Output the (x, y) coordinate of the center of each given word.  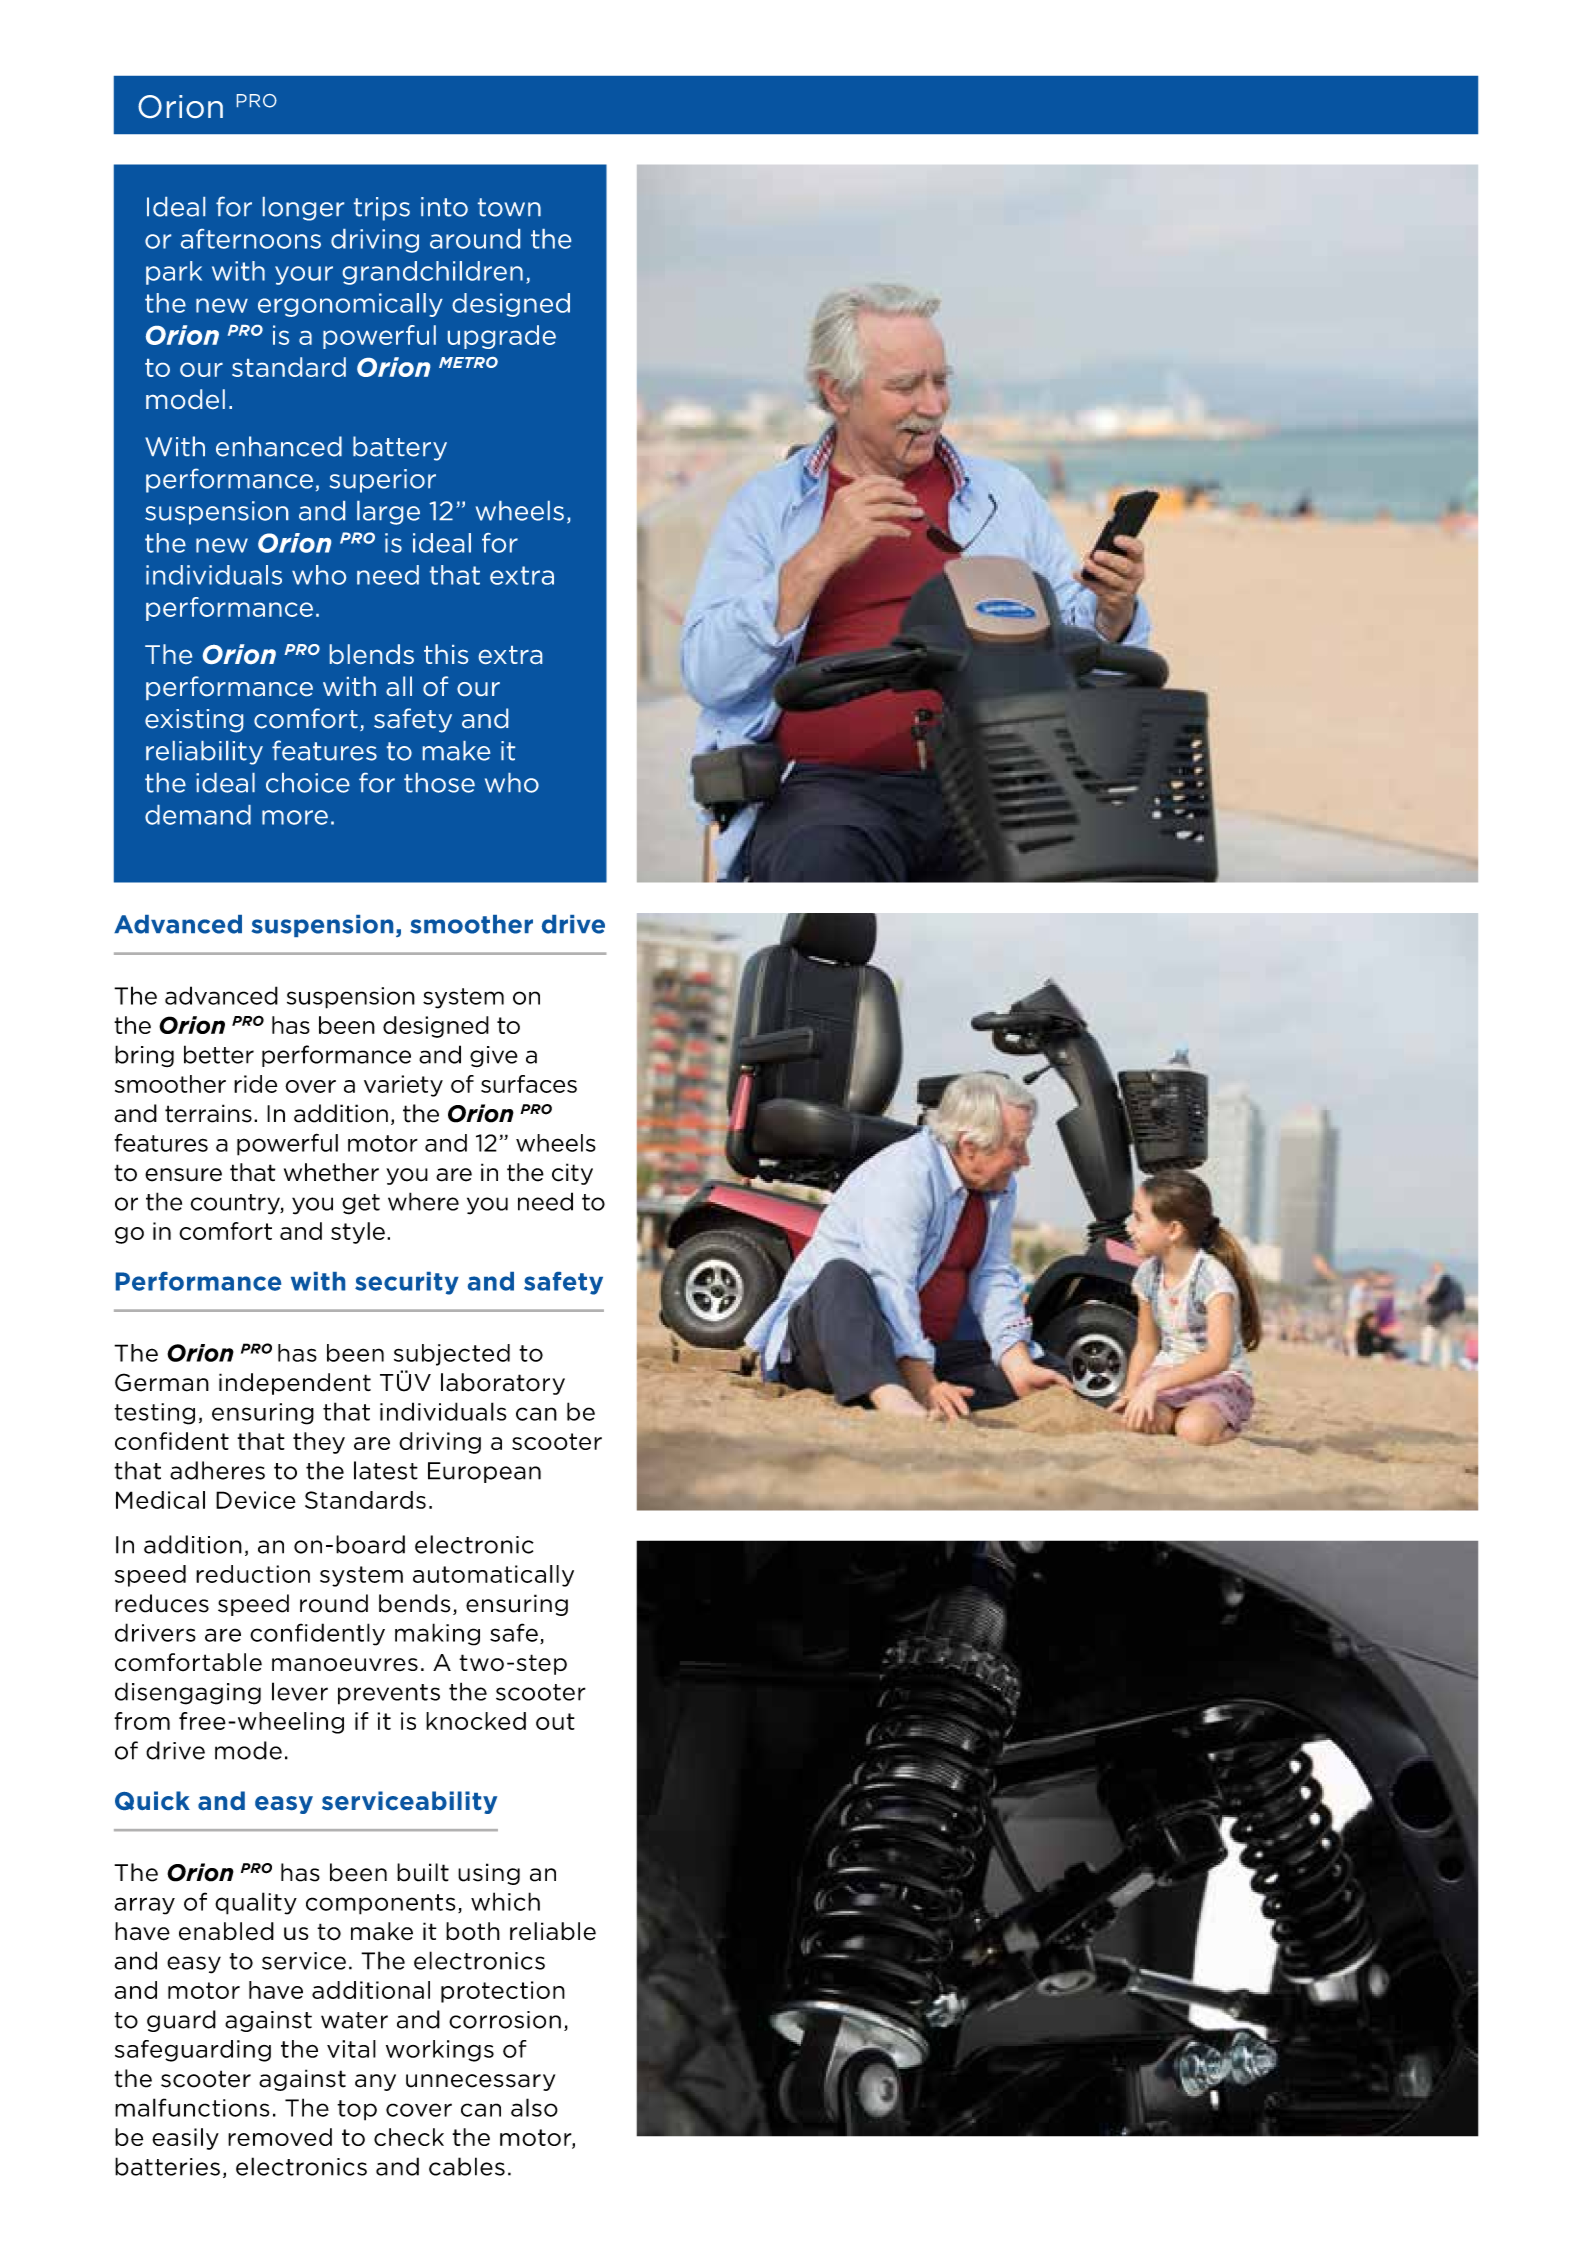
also (534, 2107)
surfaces (529, 1084)
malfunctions (192, 2107)
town (509, 207)
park (174, 273)
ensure (183, 1175)
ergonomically (350, 305)
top (357, 2110)
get (361, 1204)
